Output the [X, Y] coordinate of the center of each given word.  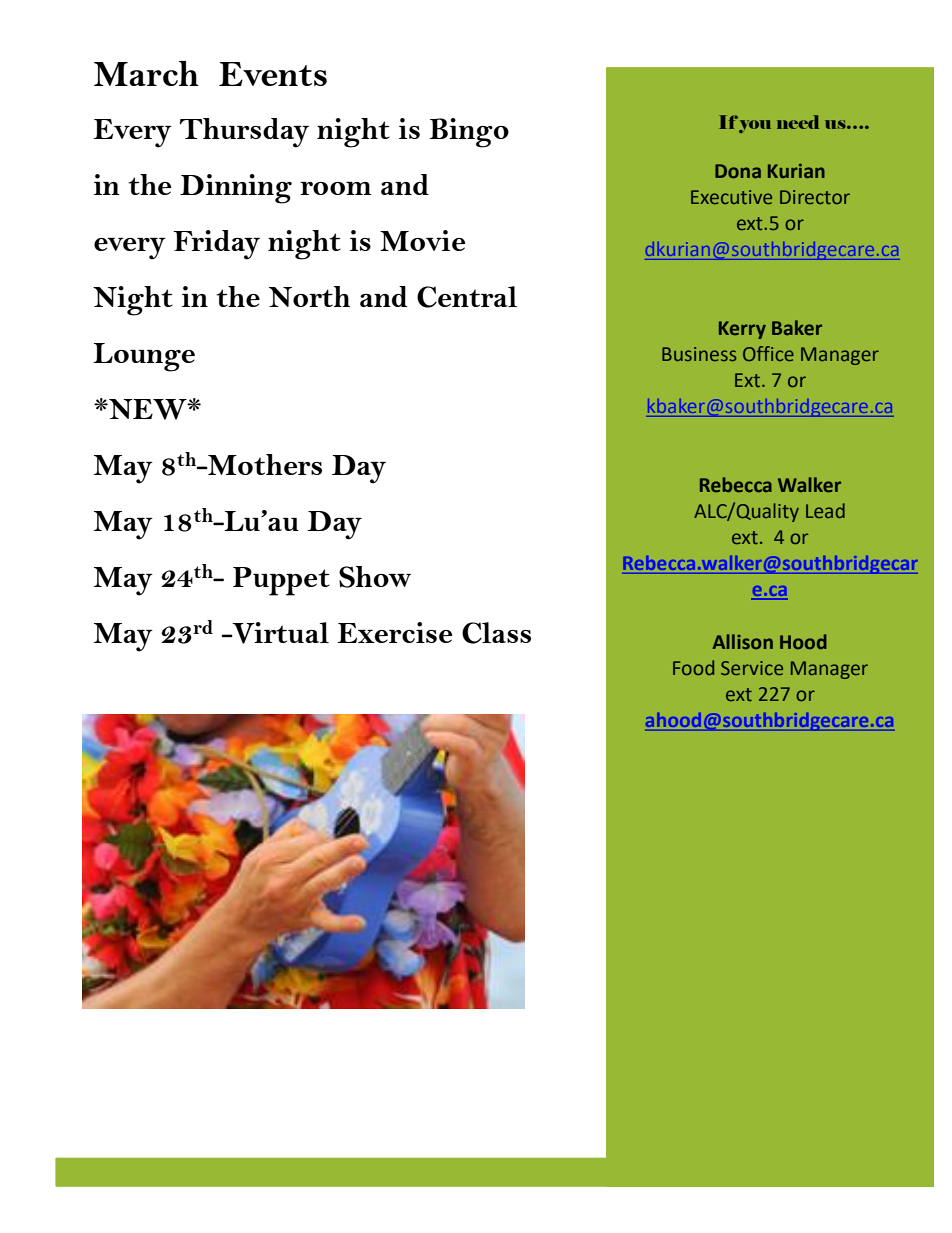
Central [467, 297]
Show [375, 577]
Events [273, 74]
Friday [216, 245]
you [755, 126]
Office [768, 353]
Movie [422, 240]
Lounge [144, 357]
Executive [731, 197]
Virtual [280, 633]
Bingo [469, 133]
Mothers [264, 464]
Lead [825, 510]
